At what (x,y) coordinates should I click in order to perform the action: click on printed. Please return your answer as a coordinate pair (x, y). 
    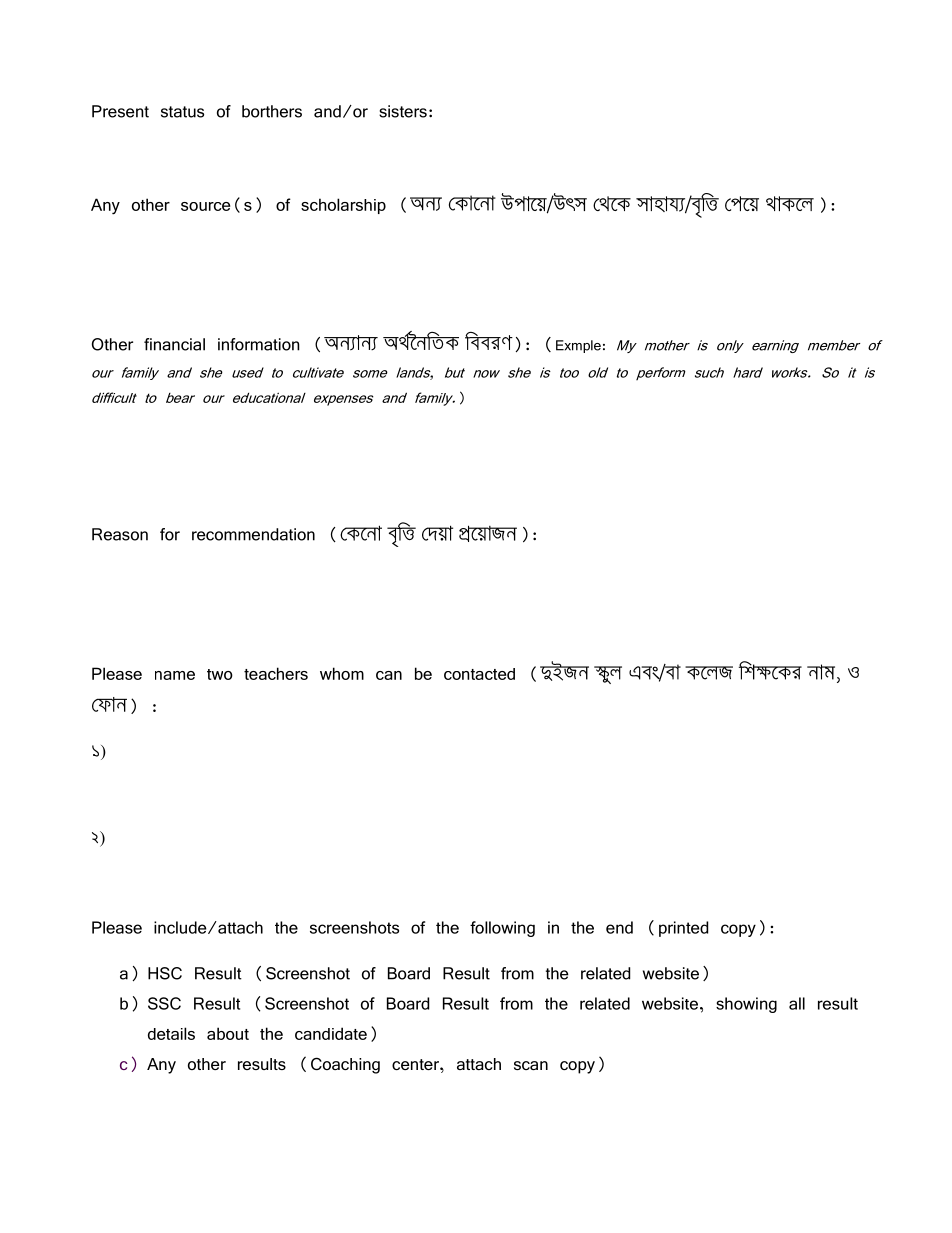
    Looking at the image, I should click on (683, 929).
